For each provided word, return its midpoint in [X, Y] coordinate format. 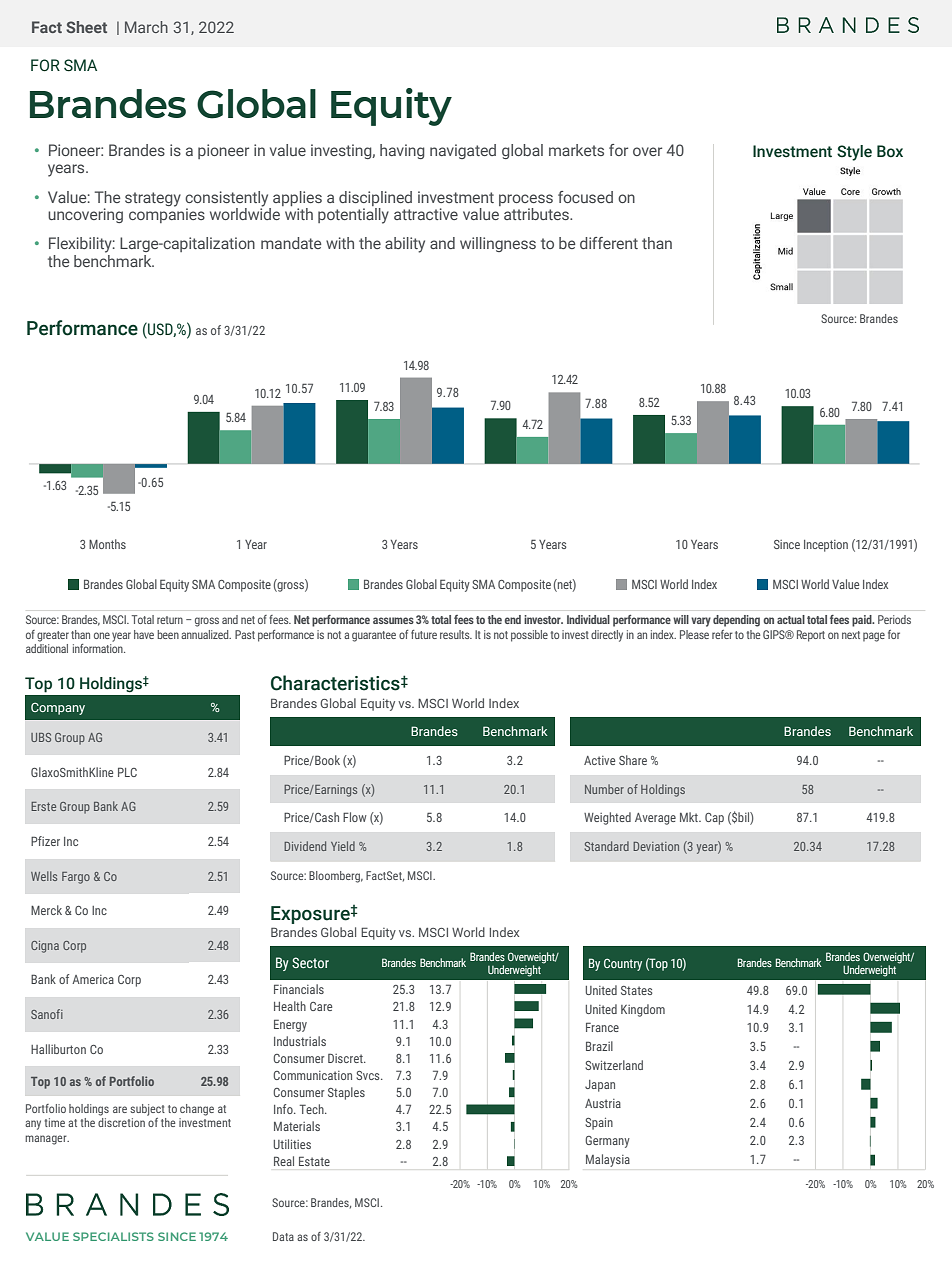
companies [167, 214]
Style [854, 153]
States [637, 990]
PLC [127, 772]
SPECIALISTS [113, 1236]
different [609, 243]
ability [405, 245]
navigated [463, 151]
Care [321, 1006]
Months [107, 544]
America [93, 979]
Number [604, 789]
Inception [826, 546]
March [146, 27]
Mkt [690, 817]
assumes [393, 620]
